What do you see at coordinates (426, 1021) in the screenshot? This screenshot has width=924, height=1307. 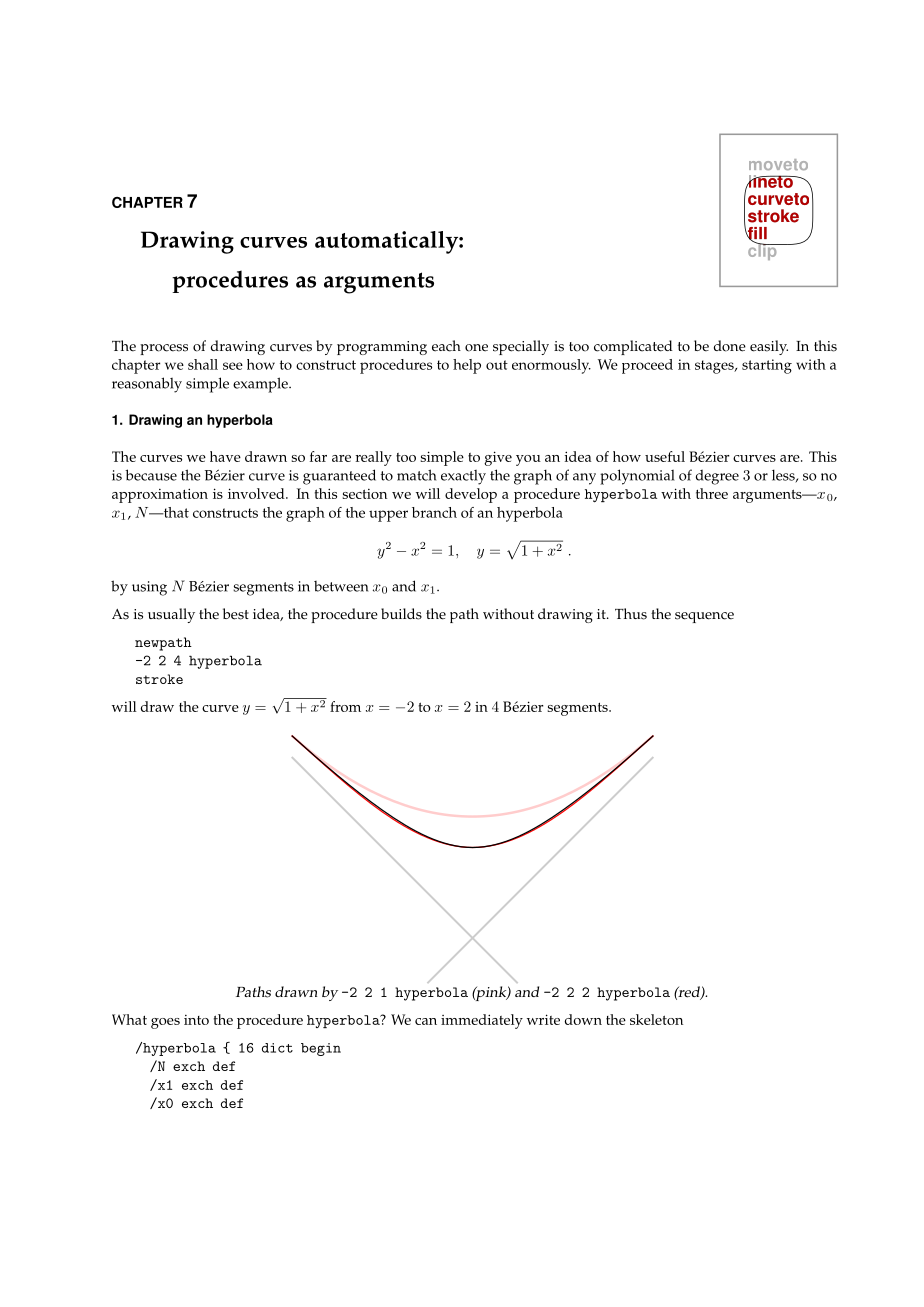 I see `can` at bounding box center [426, 1021].
